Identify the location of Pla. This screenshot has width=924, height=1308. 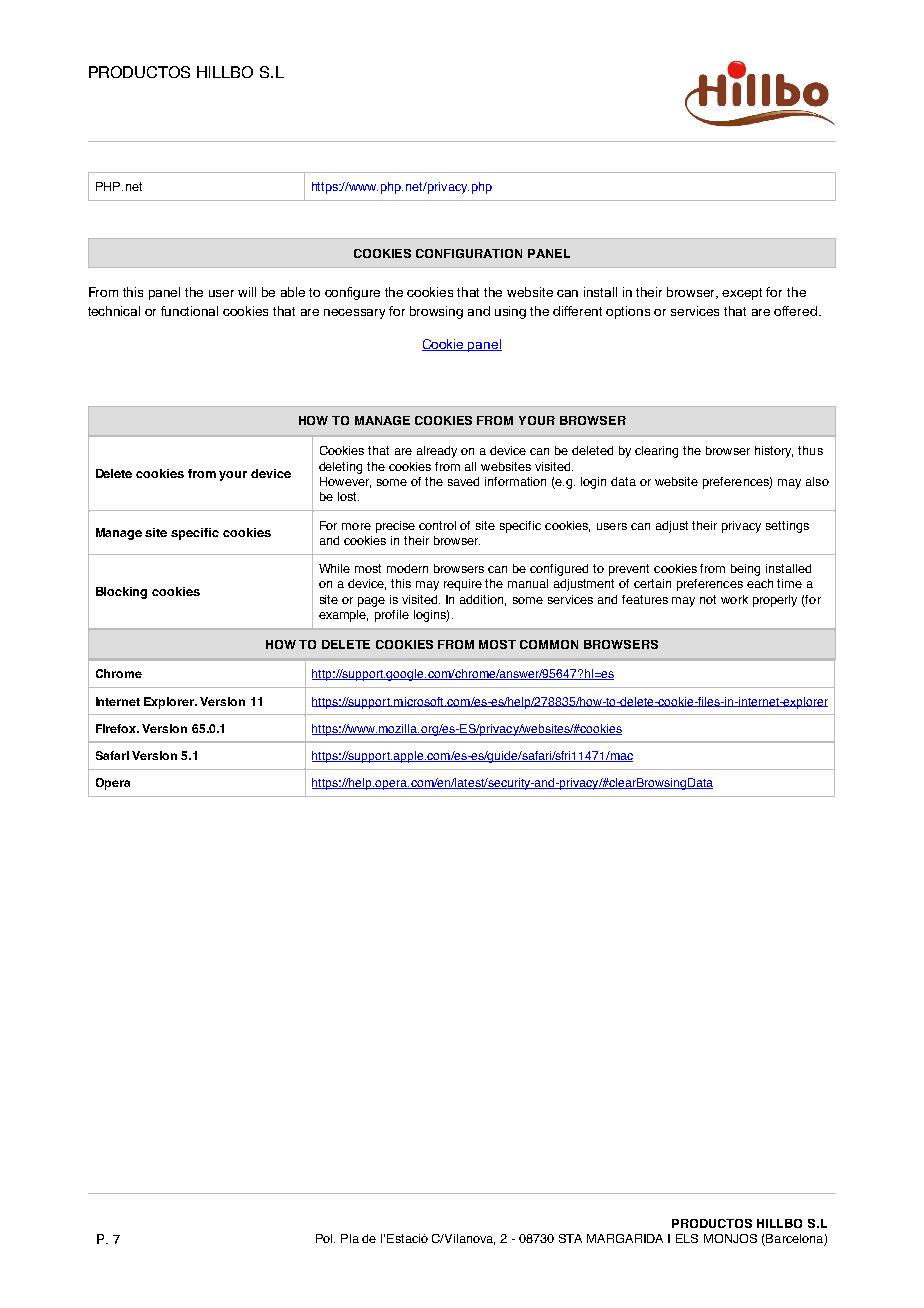
(350, 1238).
